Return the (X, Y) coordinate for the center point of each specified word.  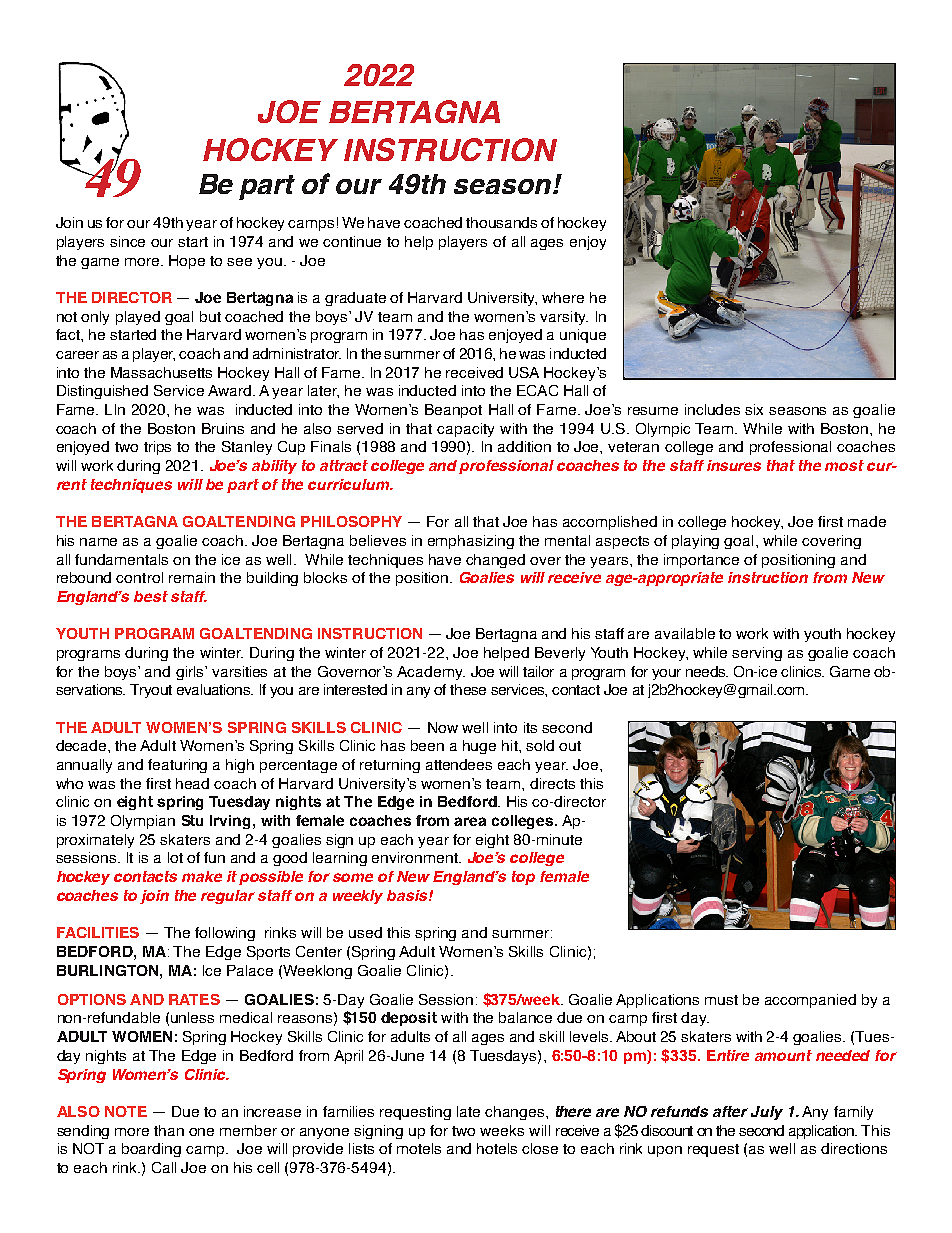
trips (157, 448)
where (563, 297)
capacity (465, 430)
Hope (187, 262)
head (192, 783)
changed (495, 561)
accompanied (810, 1001)
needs (707, 671)
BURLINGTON (109, 970)
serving (757, 654)
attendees (459, 764)
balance (525, 1017)
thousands (501, 222)
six (754, 409)
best (151, 596)
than (169, 1130)
